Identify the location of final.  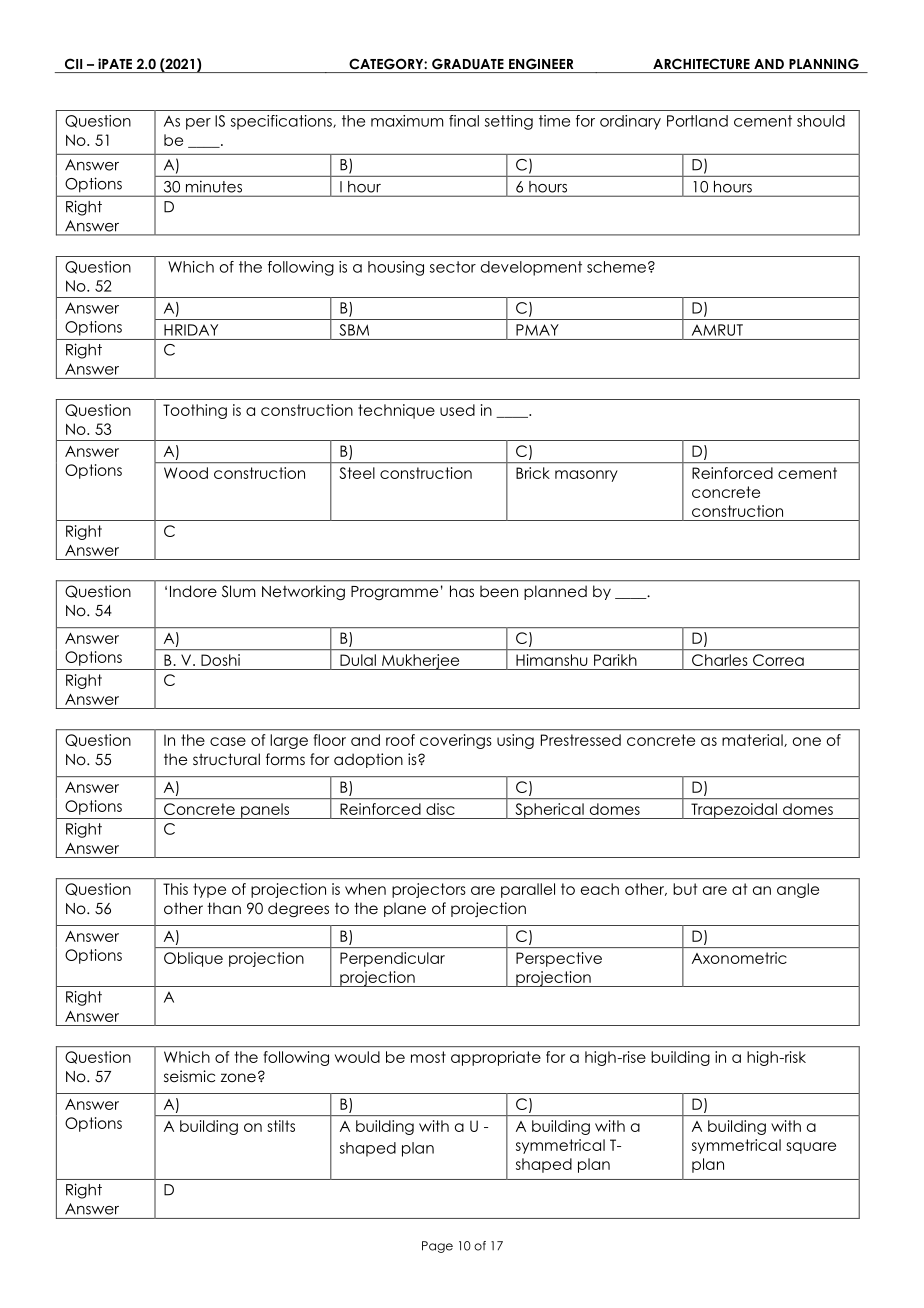
(464, 121).
